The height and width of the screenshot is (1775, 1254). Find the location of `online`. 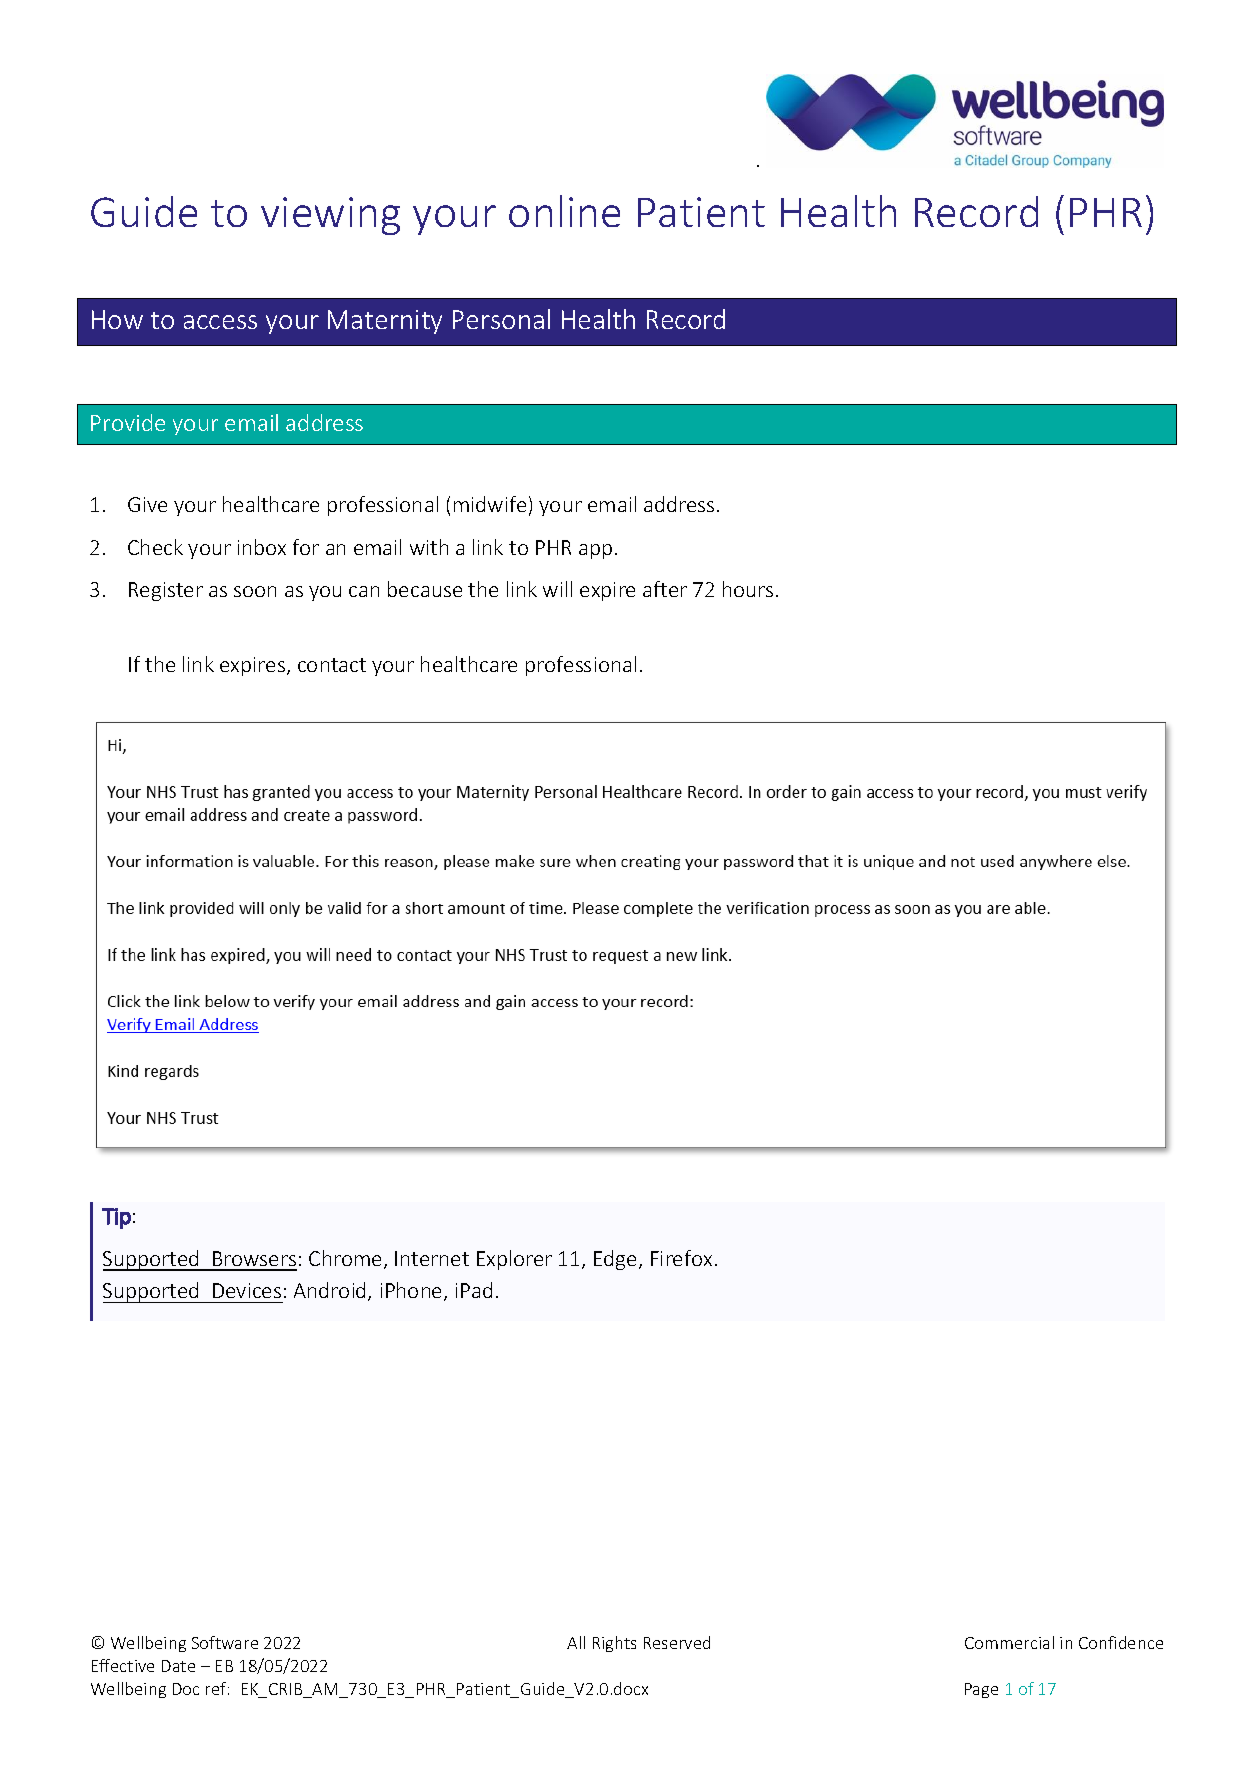

online is located at coordinates (564, 211).
